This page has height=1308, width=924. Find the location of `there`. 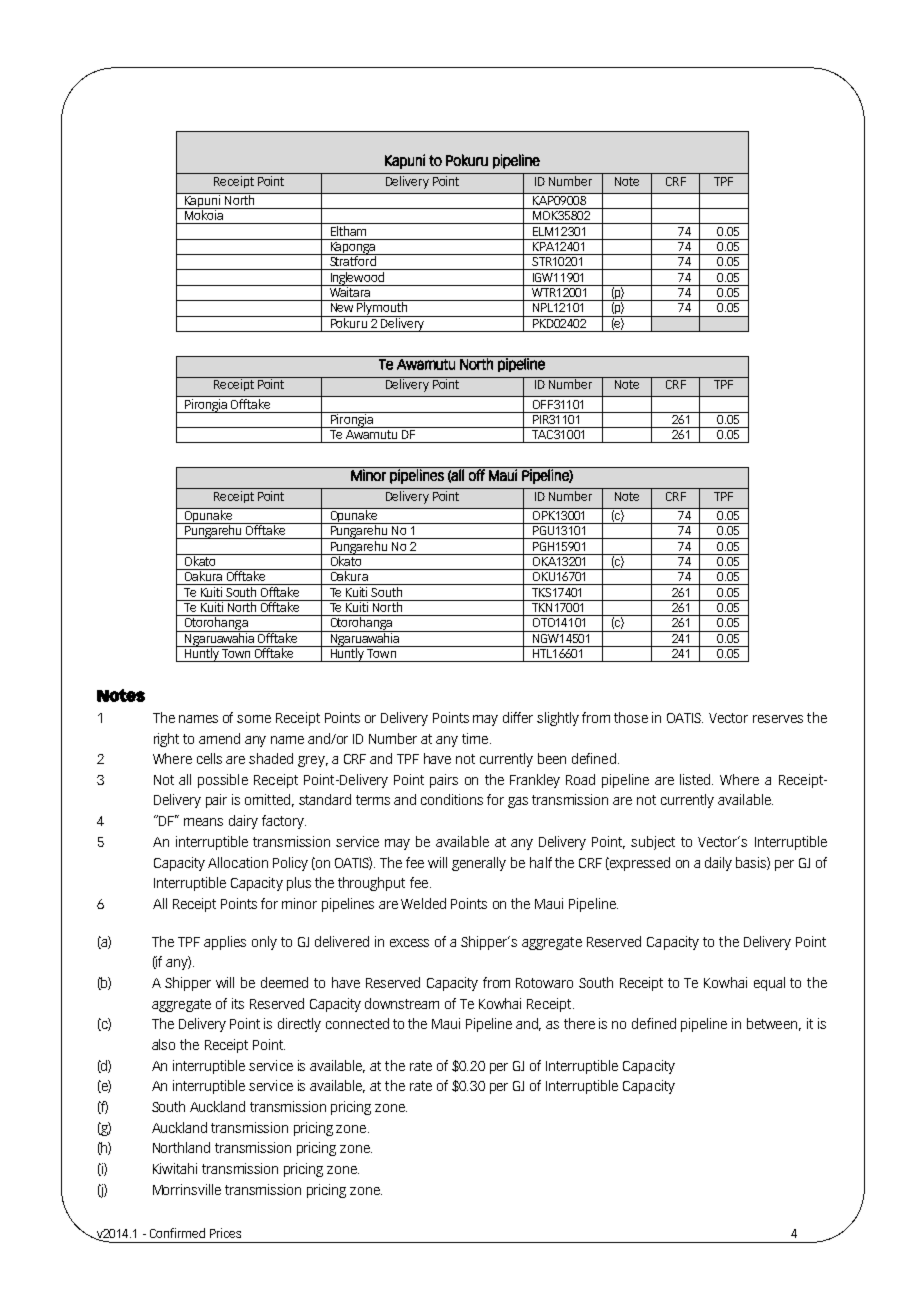

there is located at coordinates (579, 1023).
